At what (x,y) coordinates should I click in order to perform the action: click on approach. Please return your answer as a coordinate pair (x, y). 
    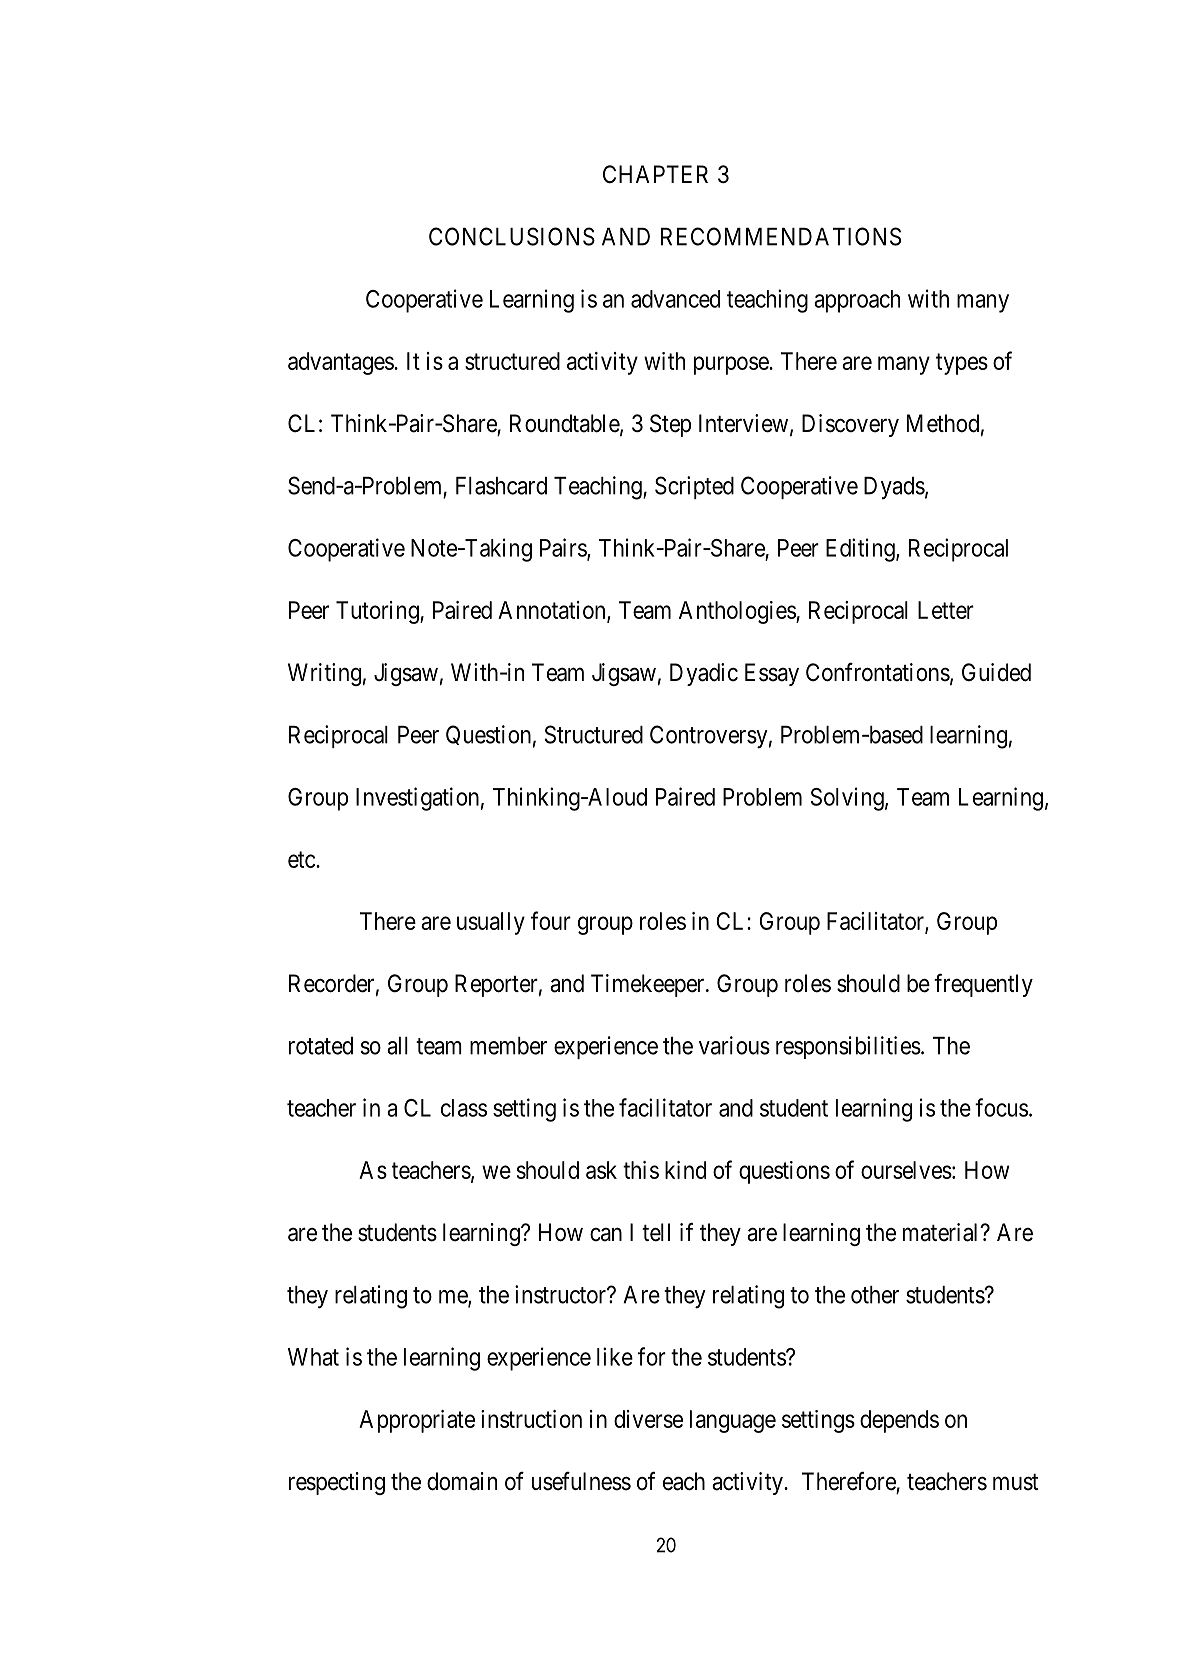
    Looking at the image, I should click on (857, 301).
